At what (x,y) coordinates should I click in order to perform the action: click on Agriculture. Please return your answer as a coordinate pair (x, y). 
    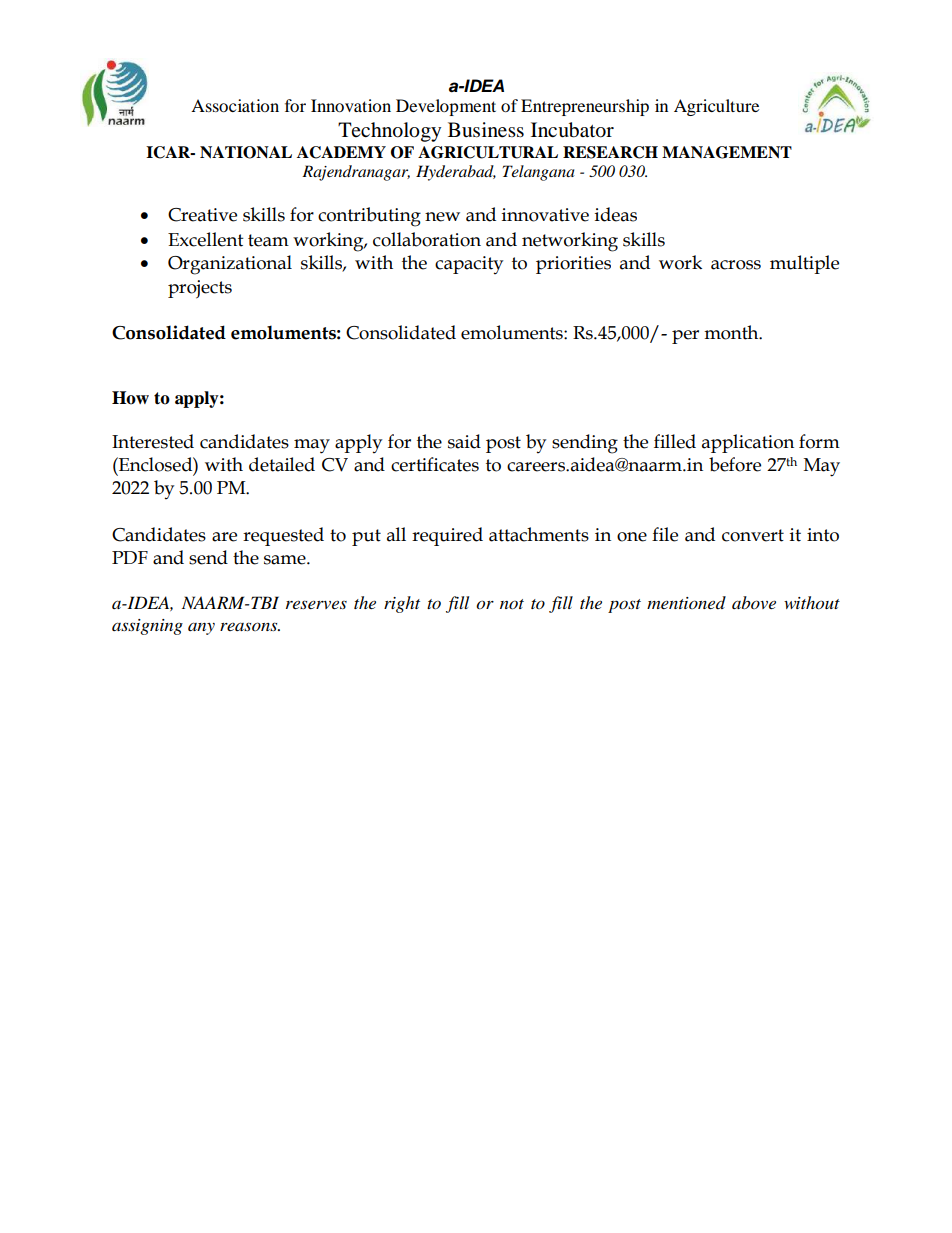
    Looking at the image, I should click on (716, 107).
